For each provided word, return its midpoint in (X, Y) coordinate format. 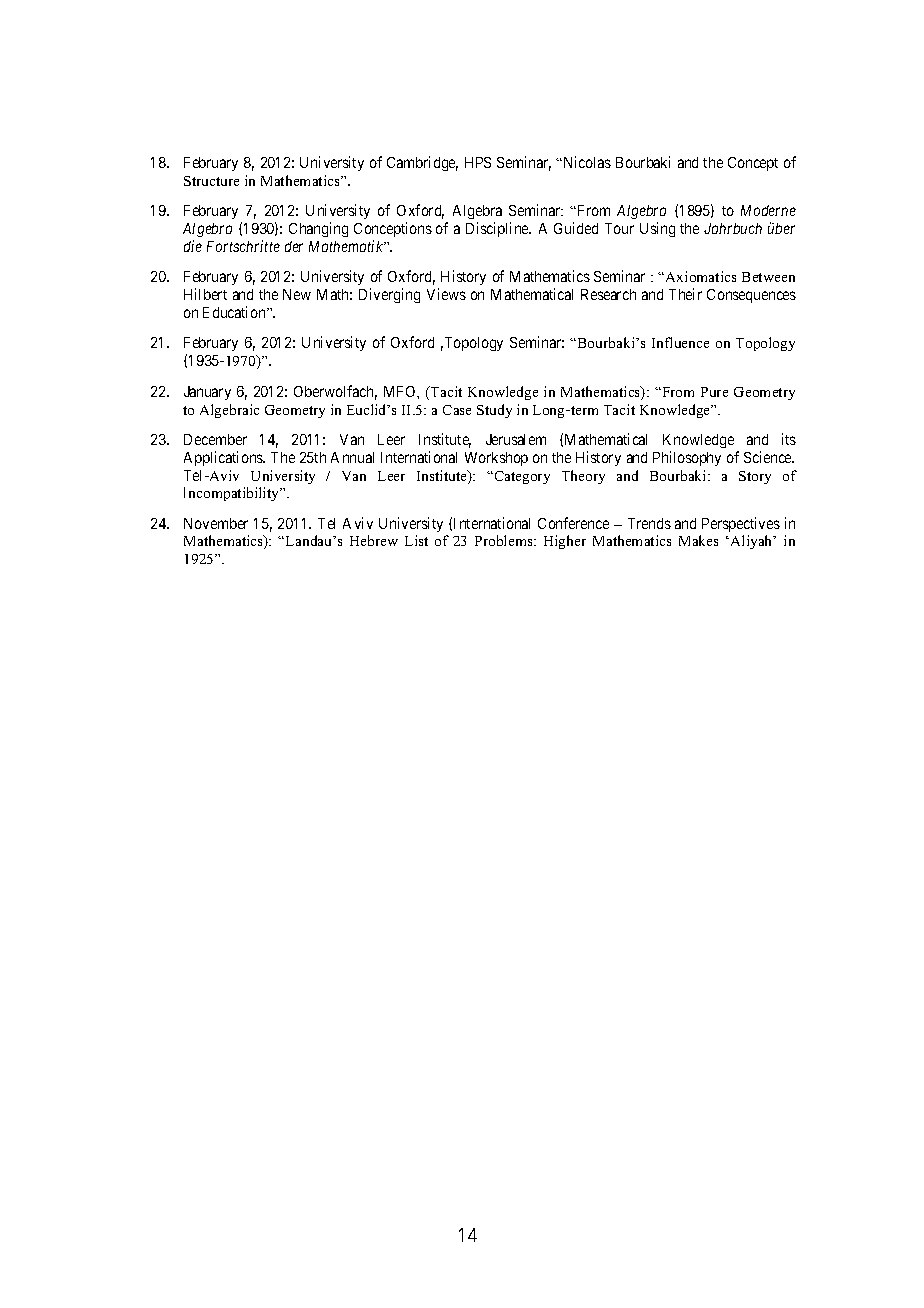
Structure (211, 181)
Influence (680, 342)
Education (235, 312)
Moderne (768, 210)
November (216, 523)
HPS (478, 162)
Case (457, 410)
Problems (505, 540)
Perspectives (741, 524)
